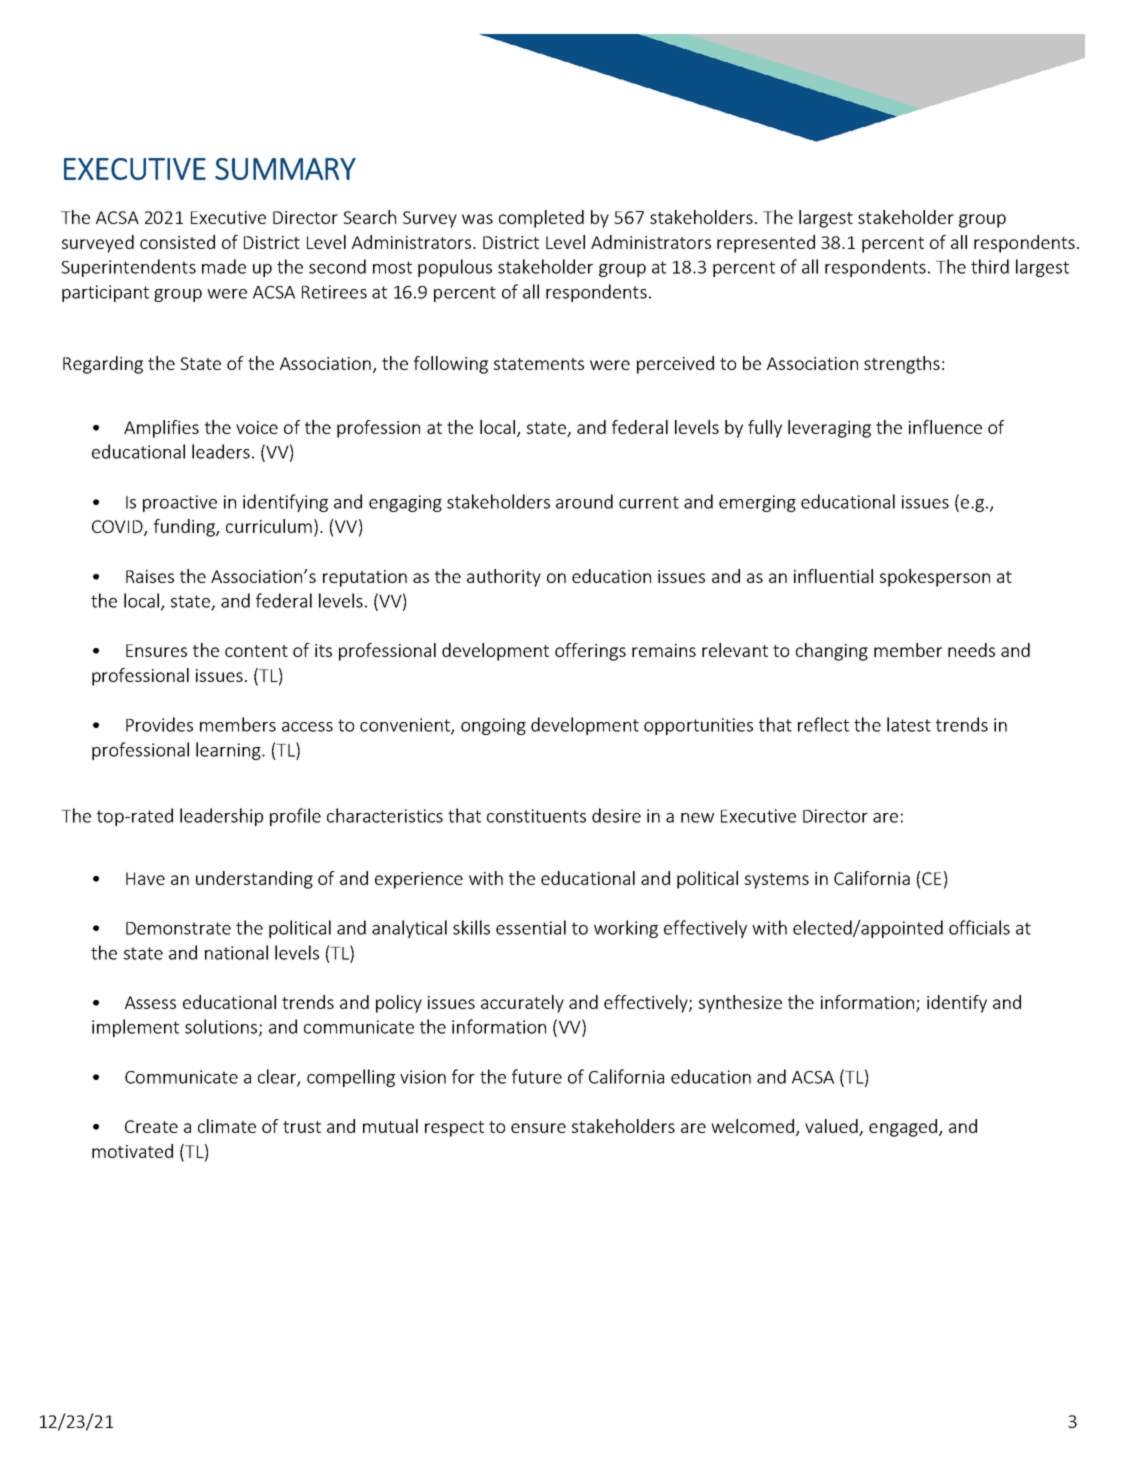  Describe the element at coordinates (766, 244) in the page. I see `represented` at that location.
